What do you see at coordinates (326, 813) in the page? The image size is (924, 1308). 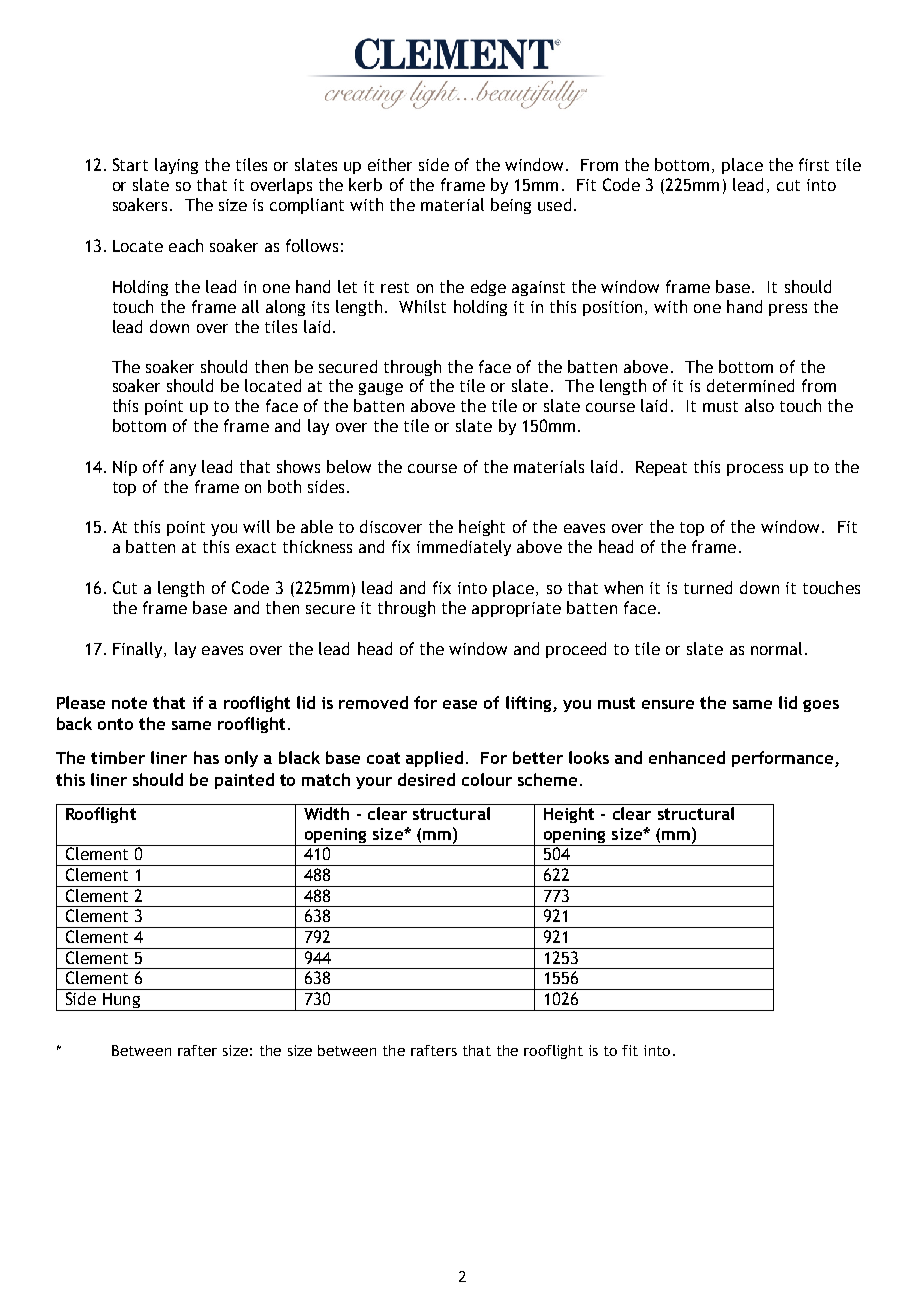 I see `Width` at bounding box center [326, 813].
